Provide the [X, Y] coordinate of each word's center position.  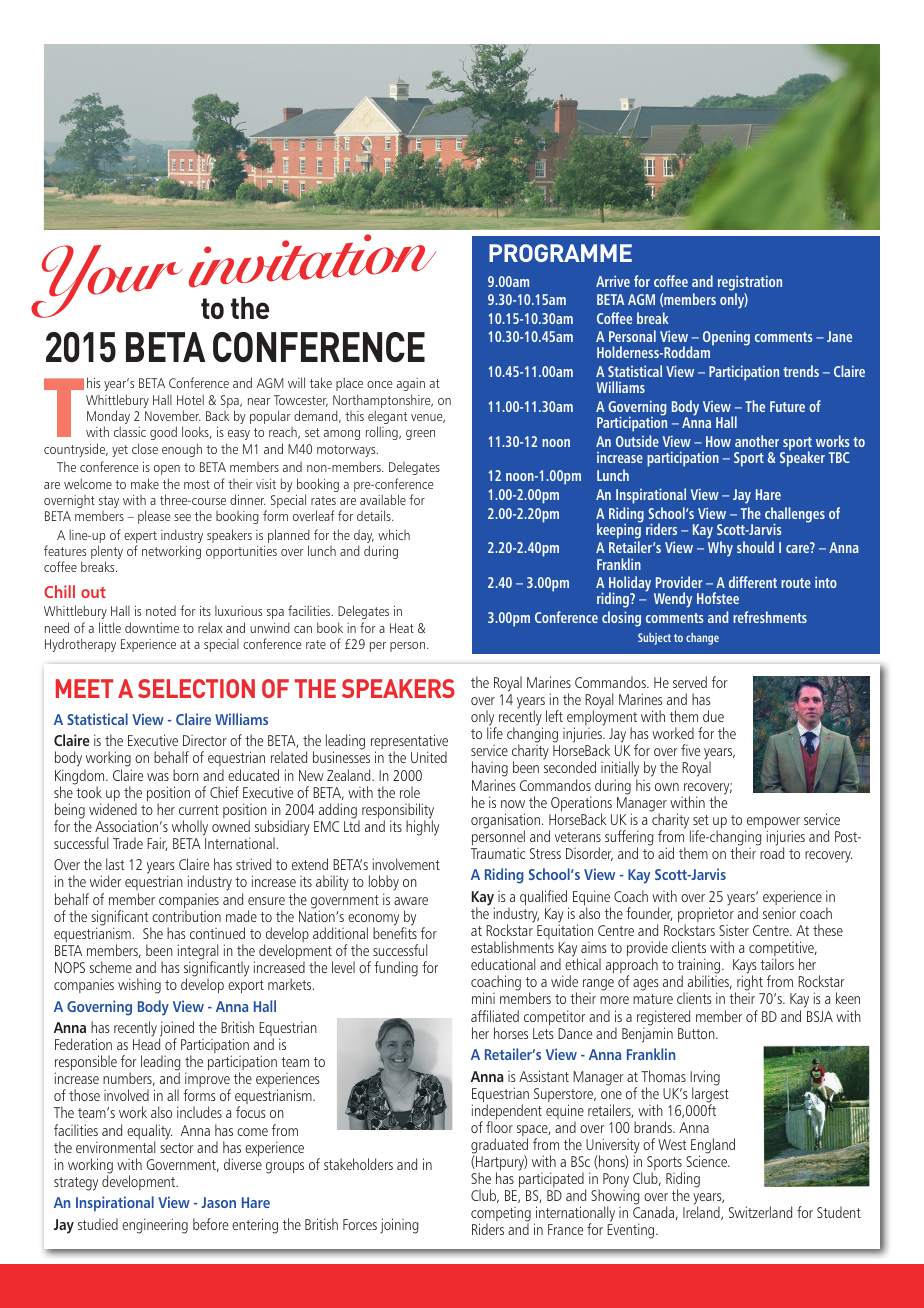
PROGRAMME [560, 253]
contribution [186, 916]
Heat [402, 628]
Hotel [190, 399]
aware [411, 901]
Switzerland [760, 1212]
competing [501, 1216]
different [753, 582]
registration [750, 283]
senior [779, 913]
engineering [155, 1226]
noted [161, 611]
